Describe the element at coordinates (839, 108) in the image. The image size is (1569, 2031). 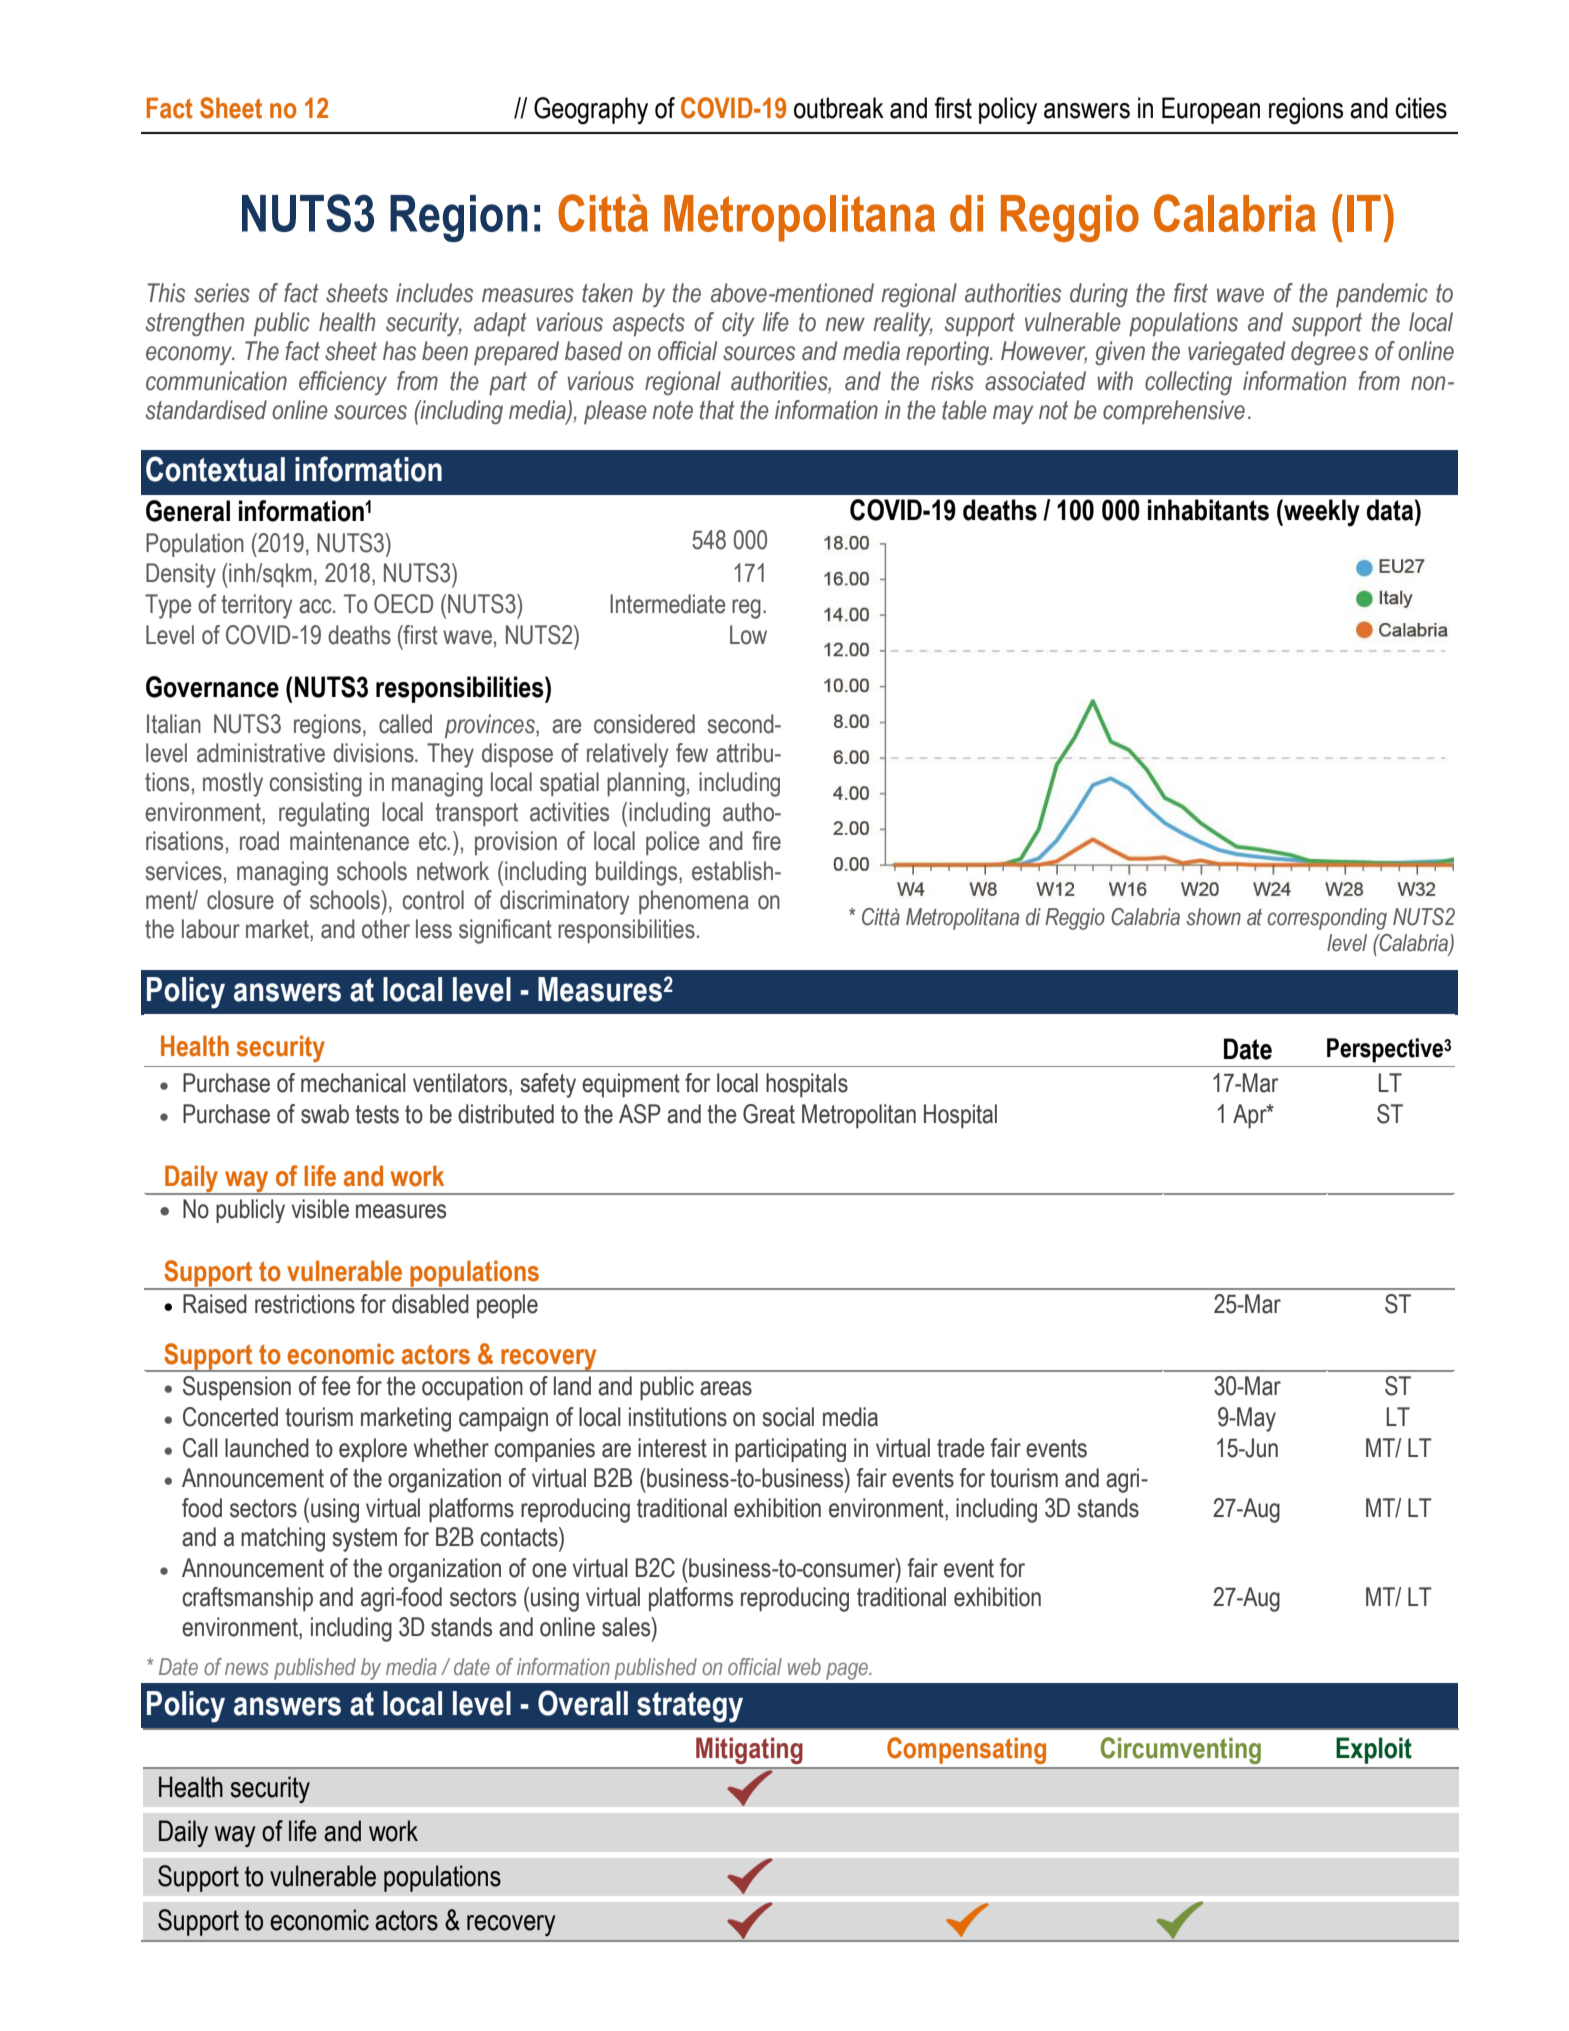
I see `outbreak` at that location.
